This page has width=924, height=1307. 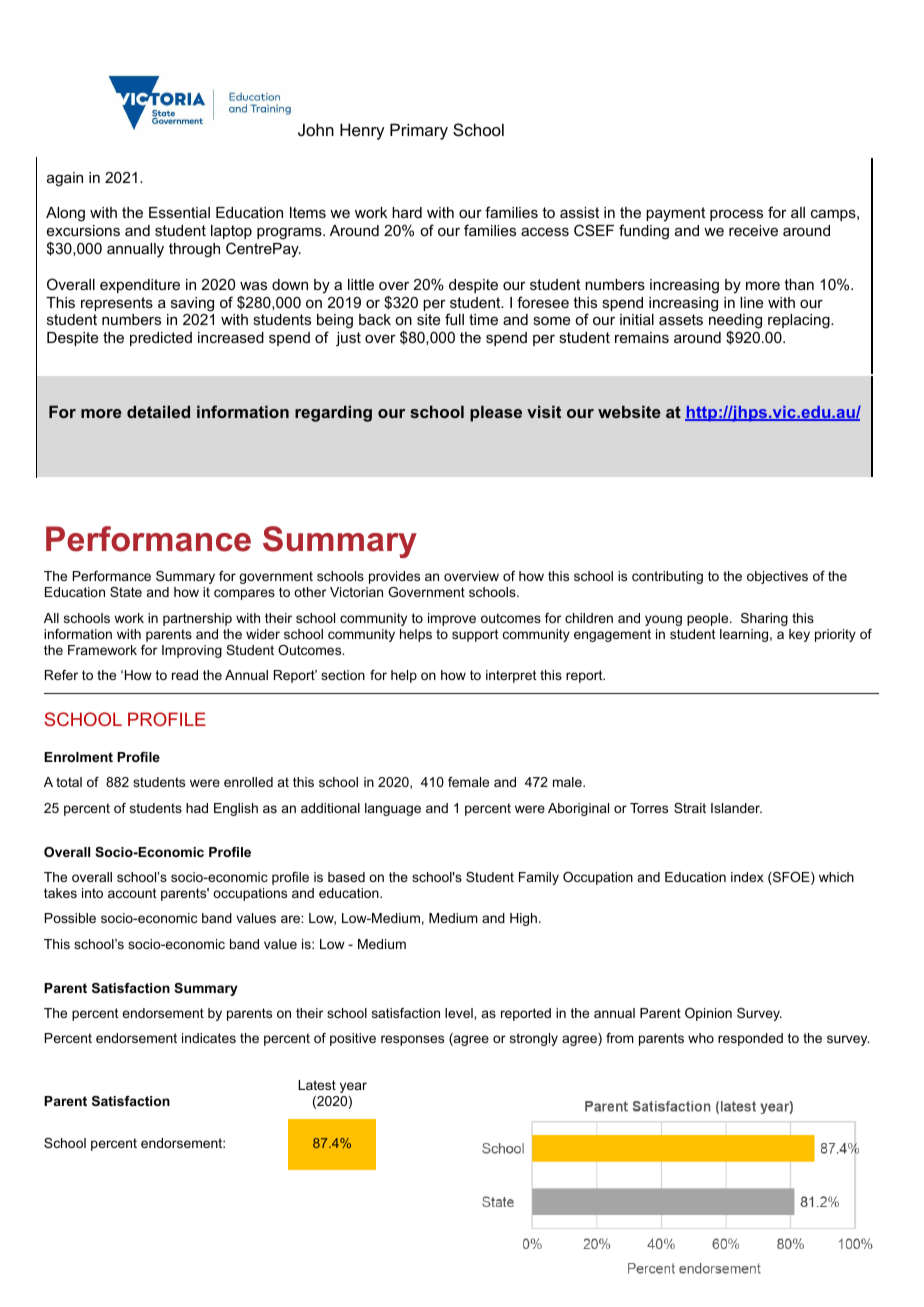 What do you see at coordinates (393, 809) in the page?
I see `language` at bounding box center [393, 809].
